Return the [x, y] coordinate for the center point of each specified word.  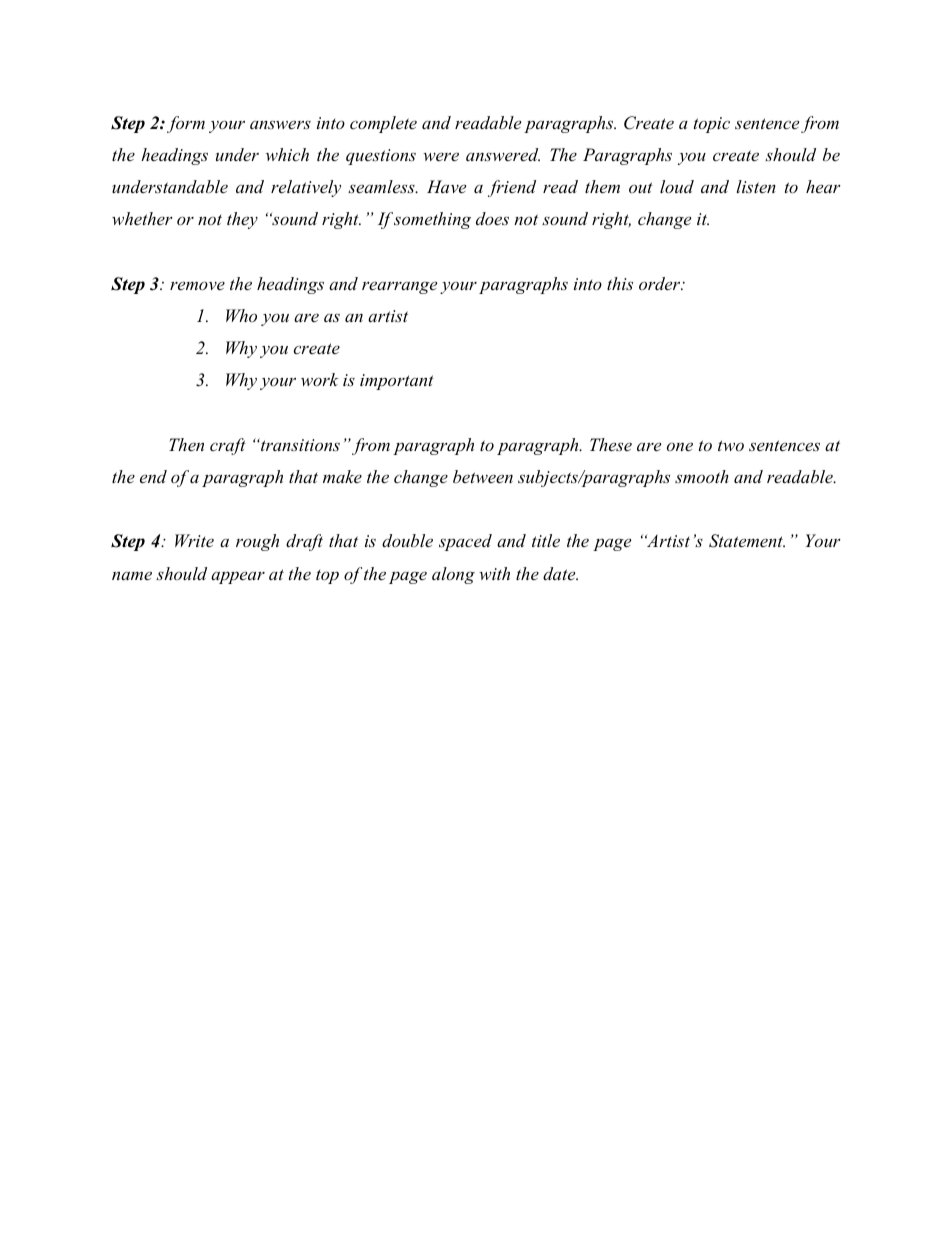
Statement [747, 541]
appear [238, 577]
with [494, 573]
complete [383, 124]
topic [712, 125]
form [186, 124]
